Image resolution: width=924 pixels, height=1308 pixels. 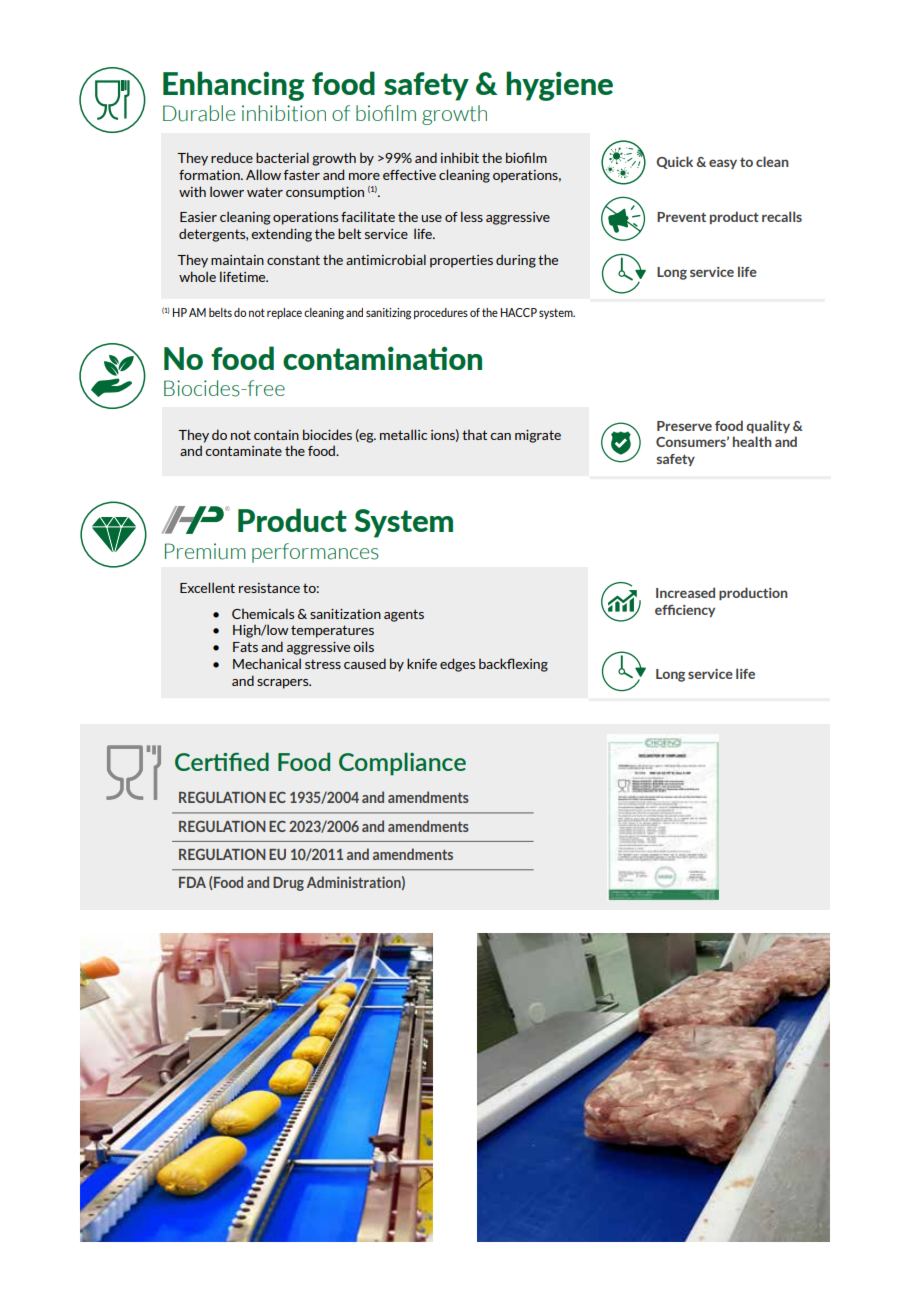 I want to click on easy, so click(x=723, y=164).
